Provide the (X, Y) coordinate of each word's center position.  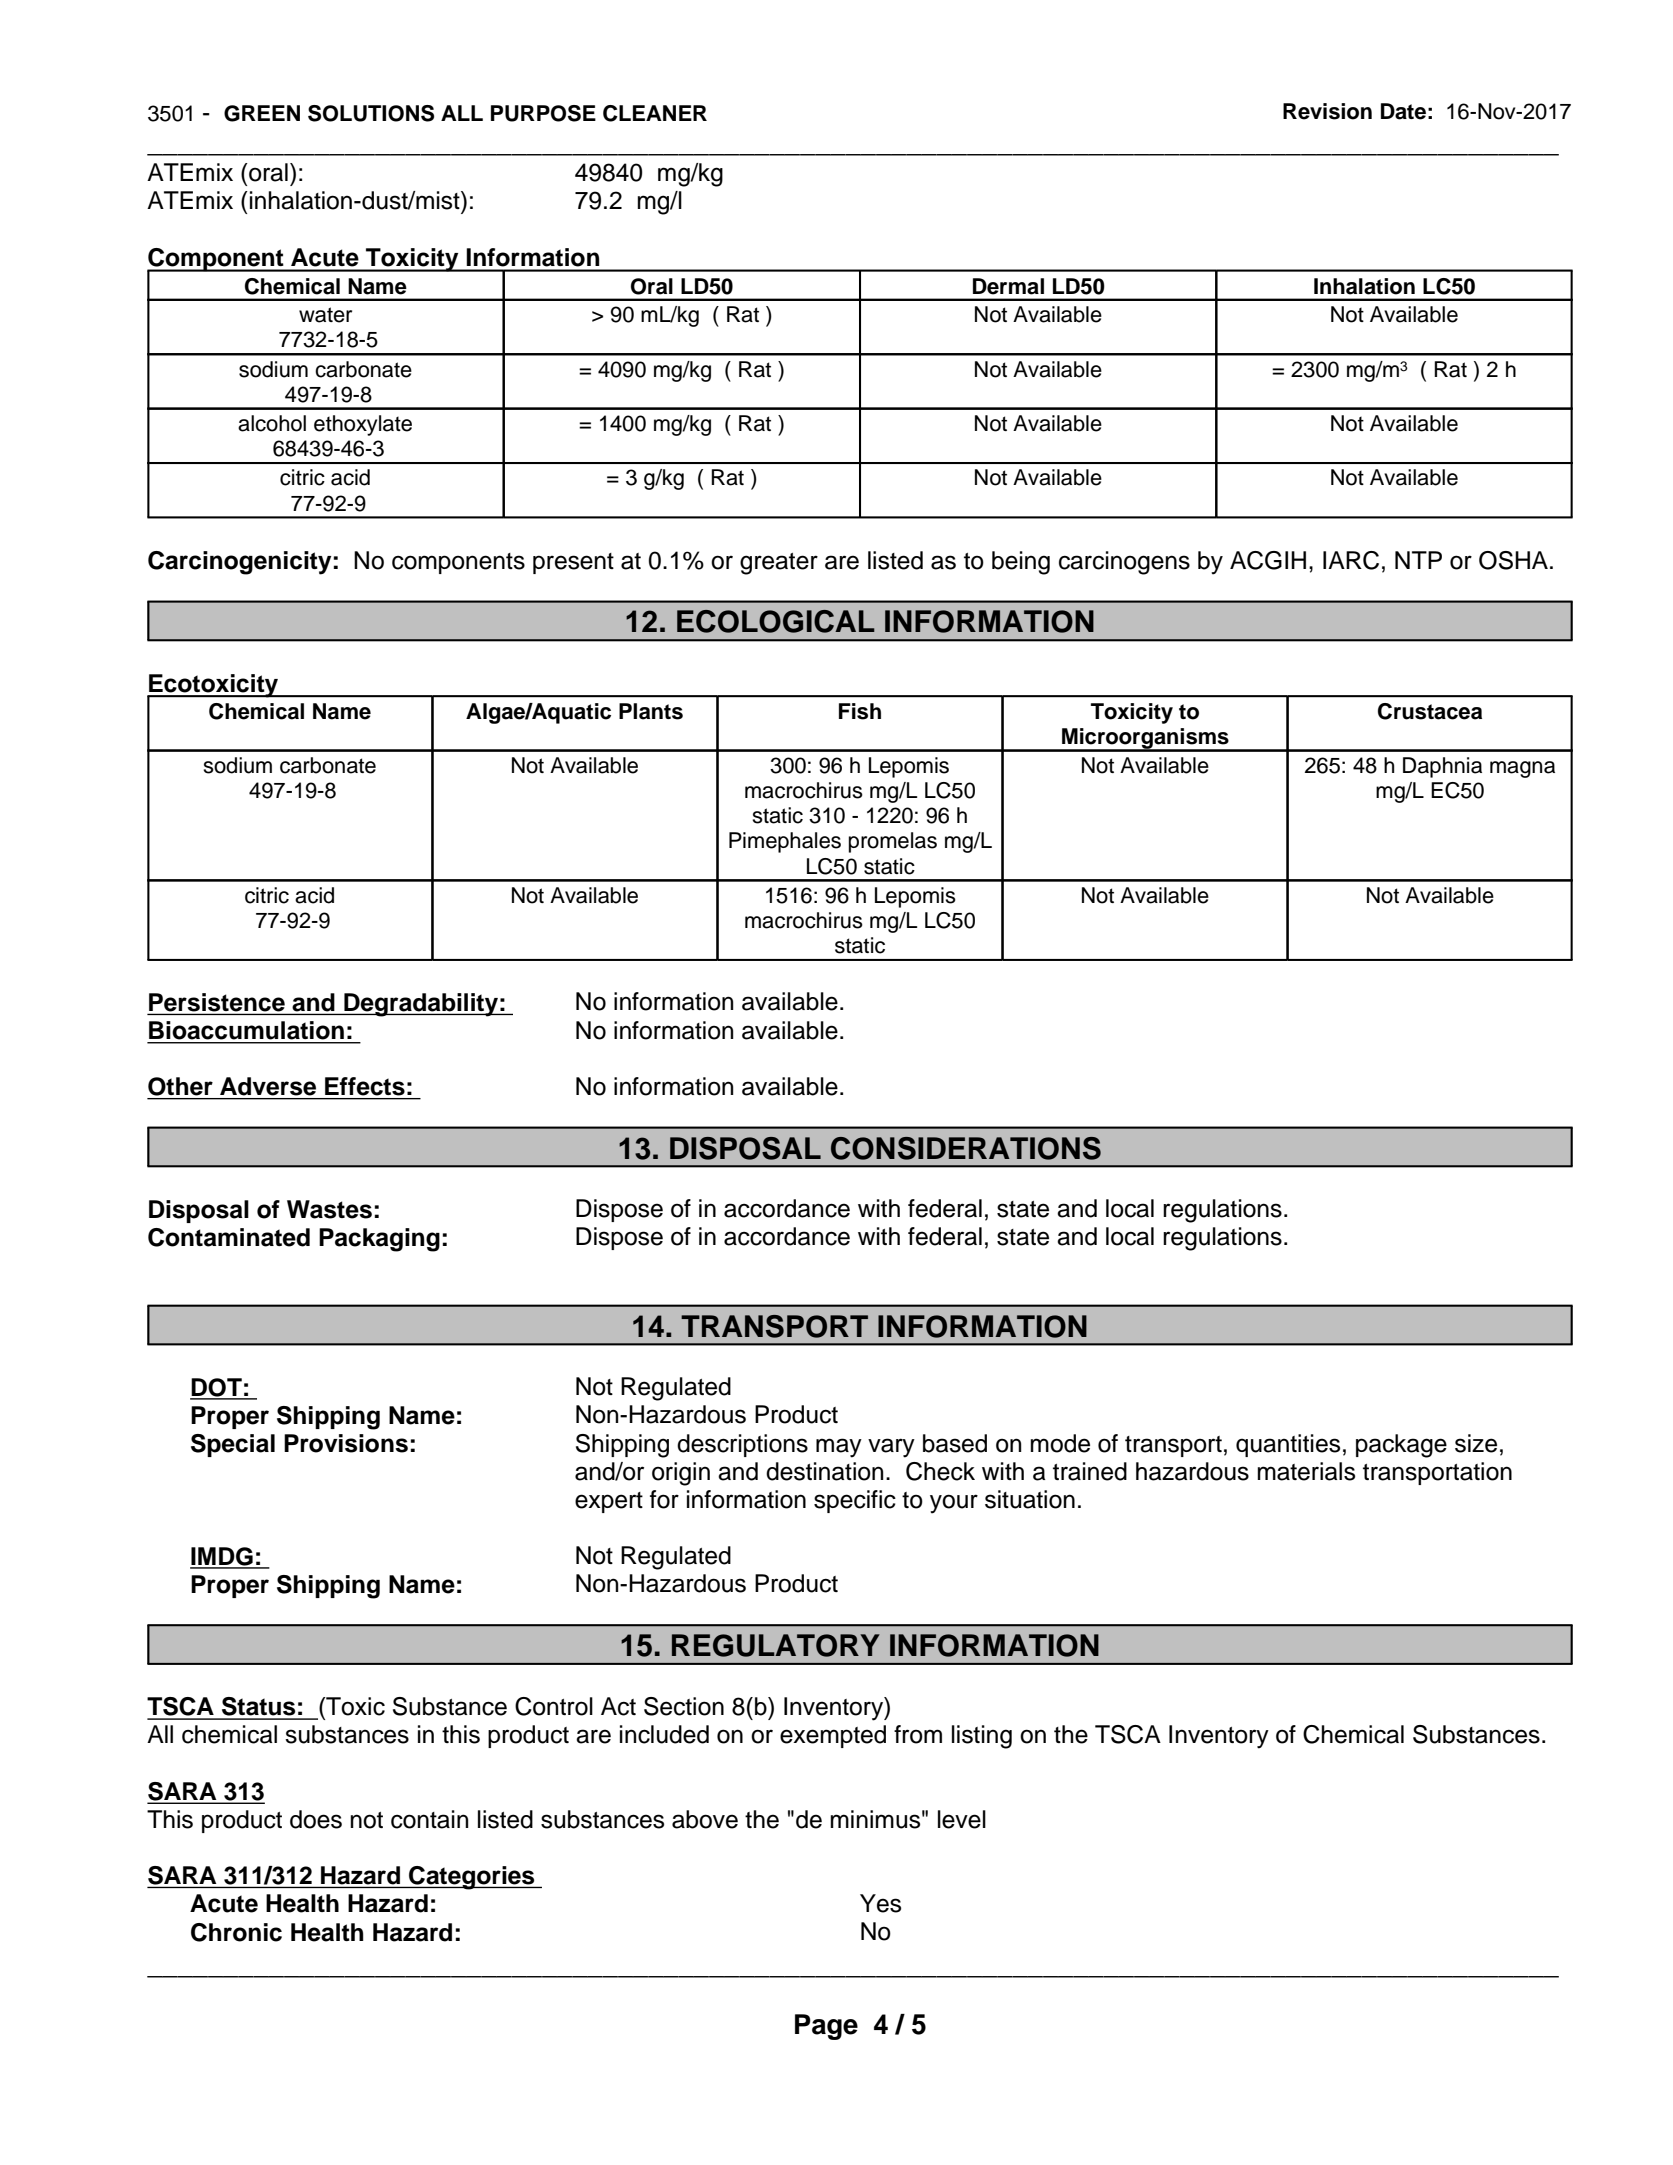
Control (554, 1706)
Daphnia (1442, 767)
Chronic (236, 1932)
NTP (1418, 560)
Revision (1327, 111)
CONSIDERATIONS (966, 1148)
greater (779, 564)
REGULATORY (776, 1645)
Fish (860, 711)
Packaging (379, 1240)
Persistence (217, 1002)
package (1401, 1446)
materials (1306, 1471)
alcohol (272, 423)
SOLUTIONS (371, 113)
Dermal (1008, 286)
